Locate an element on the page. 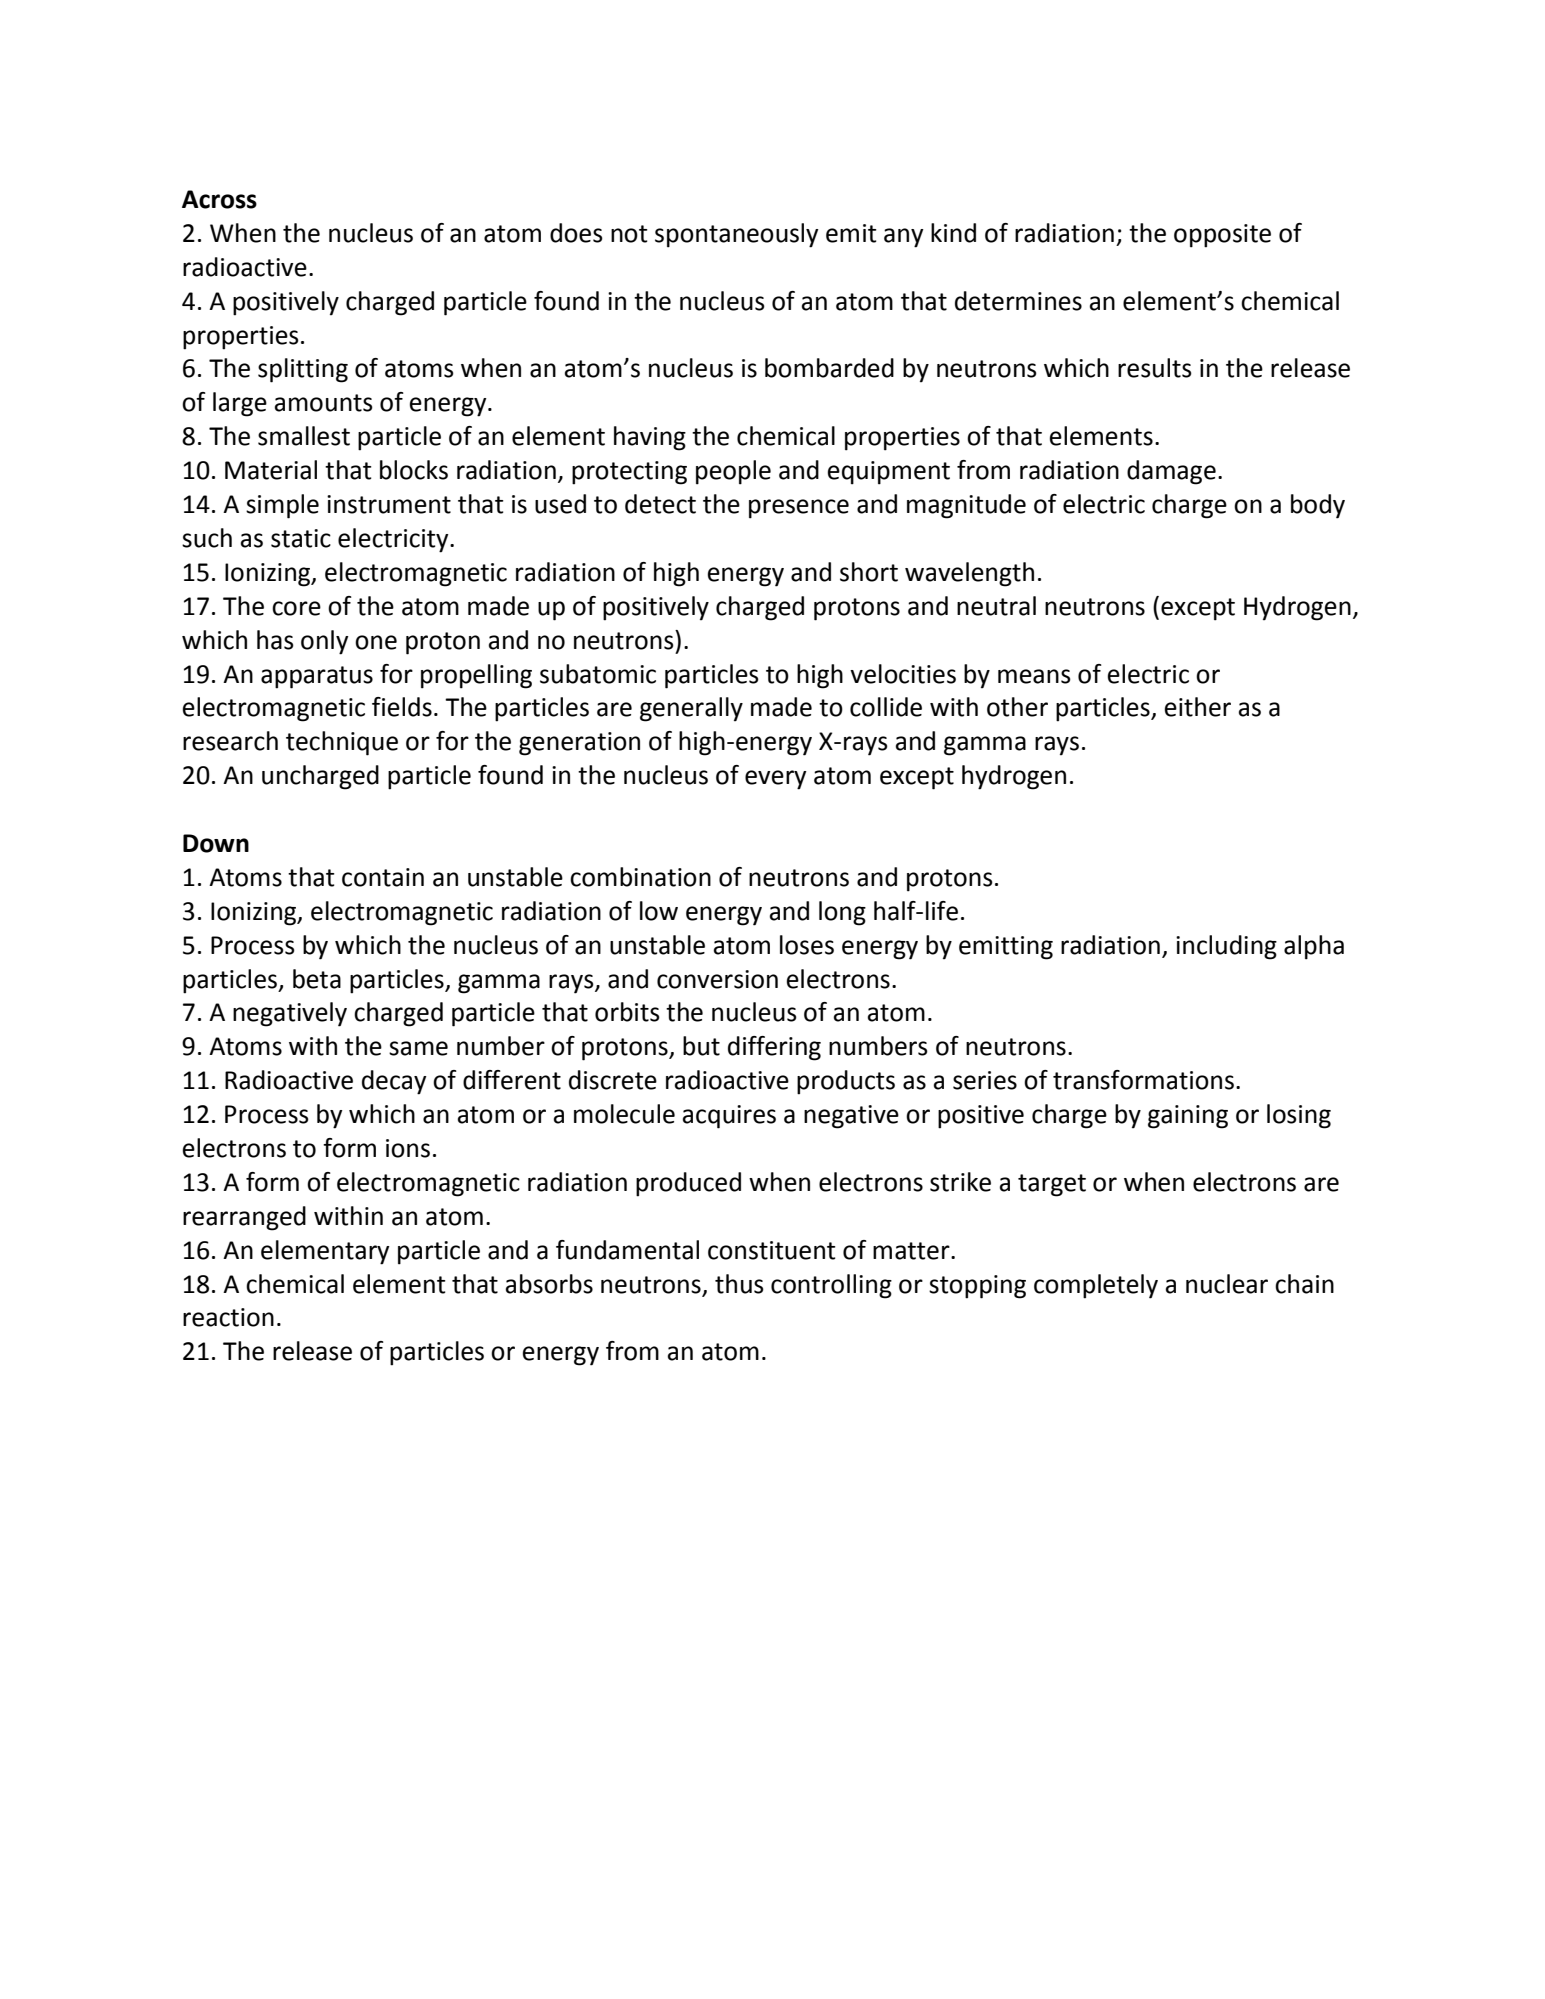  thus is located at coordinates (739, 1284).
